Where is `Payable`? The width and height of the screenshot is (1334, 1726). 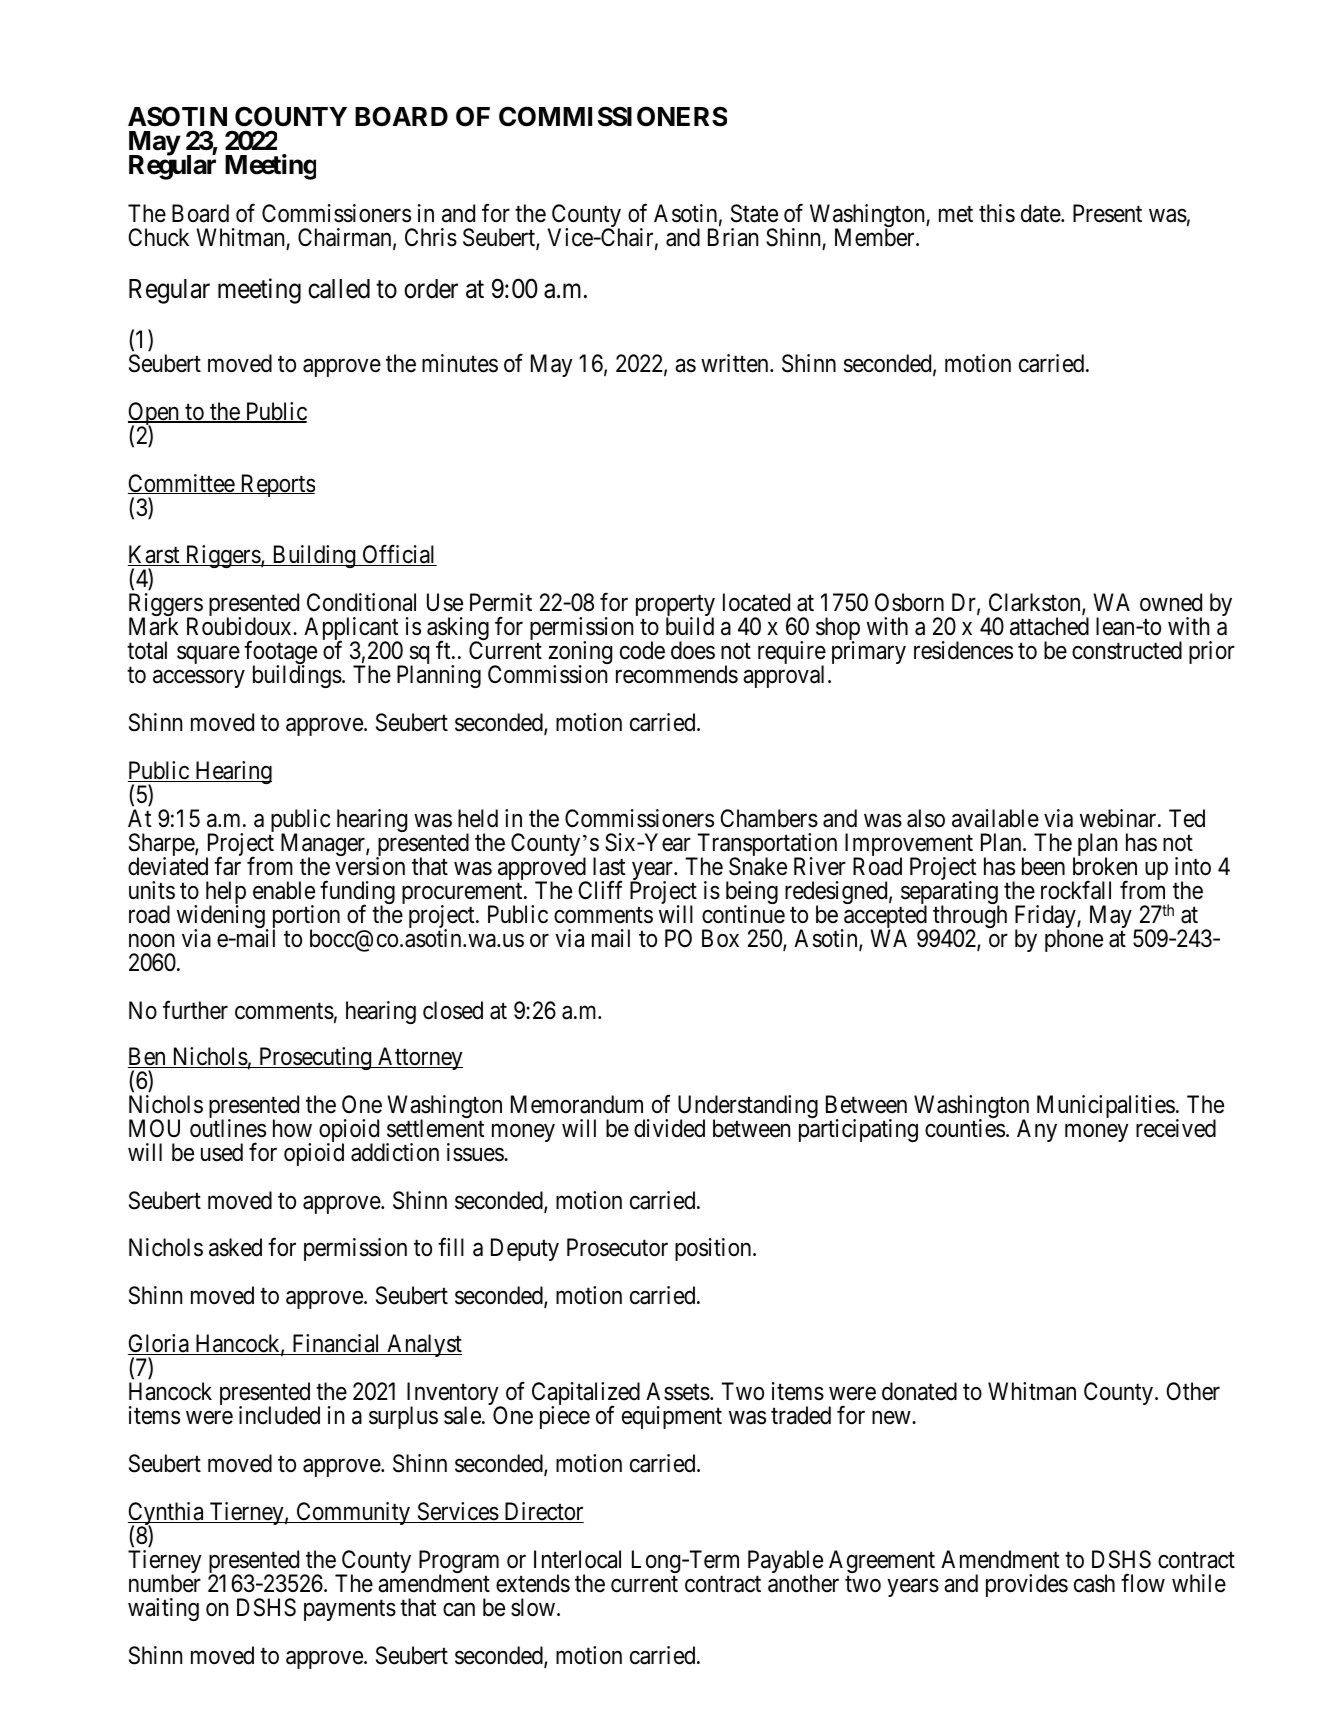 Payable is located at coordinates (785, 1563).
